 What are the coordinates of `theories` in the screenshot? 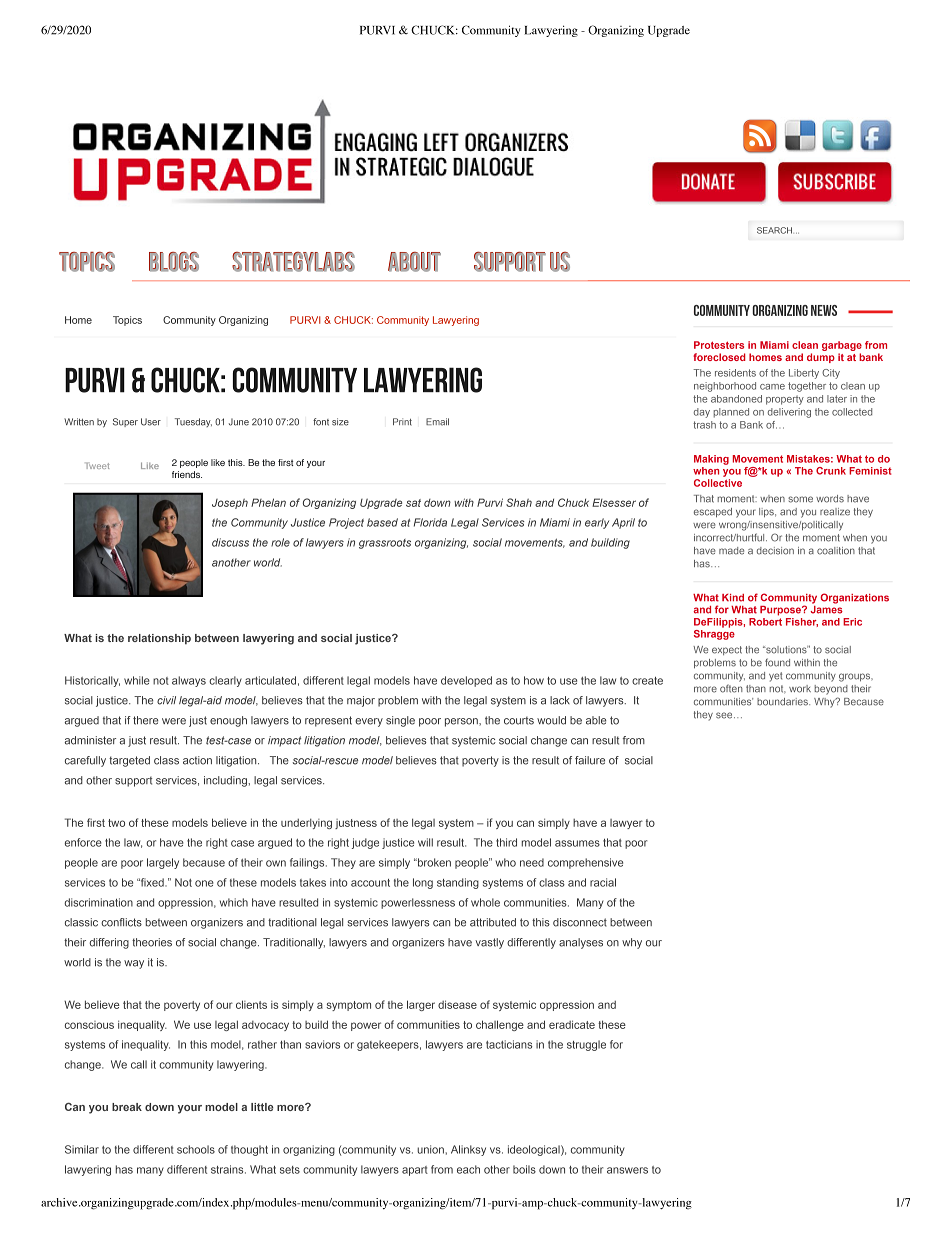 It's located at (152, 942).
